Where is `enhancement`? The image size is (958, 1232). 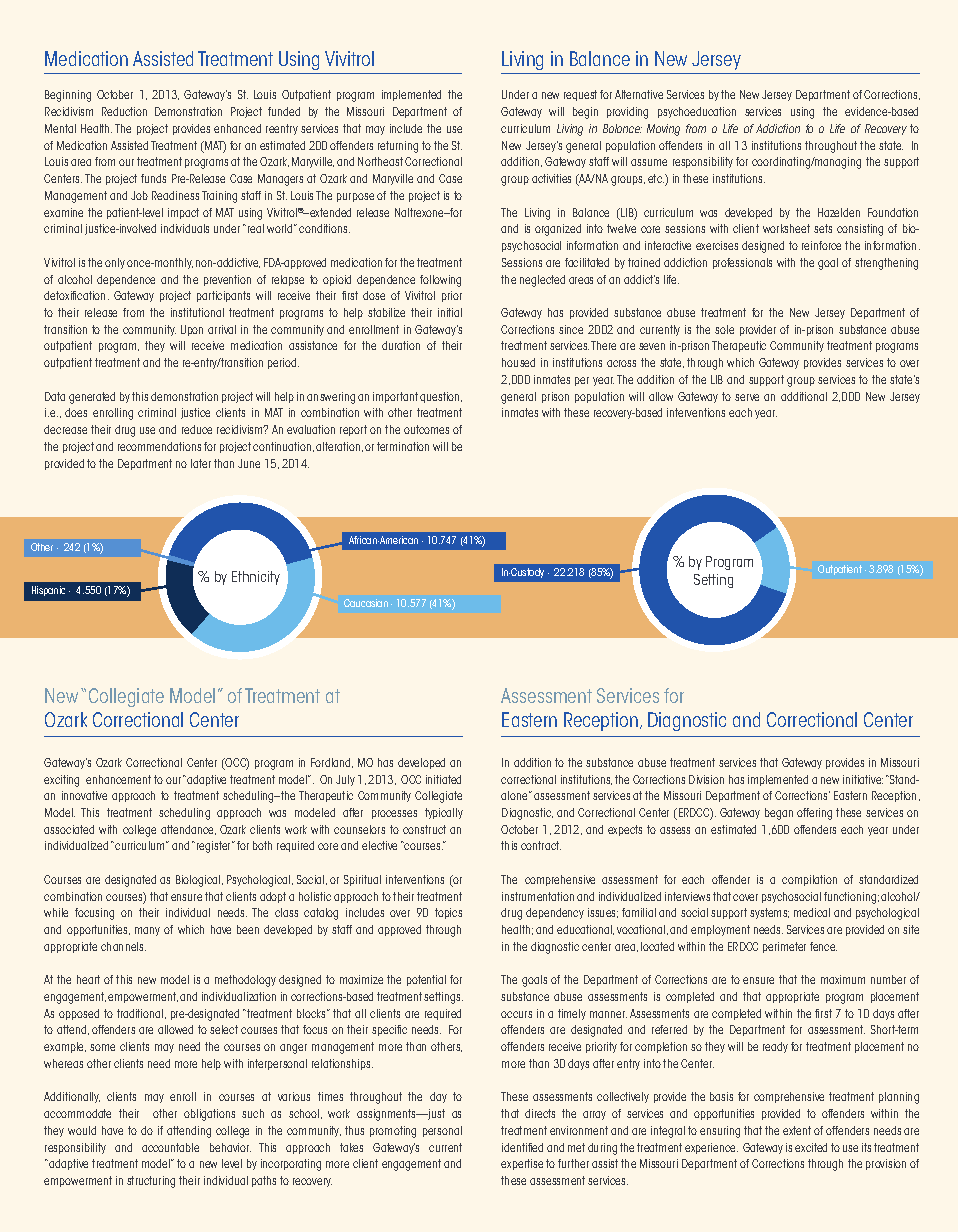
enhancement is located at coordinates (118, 779).
